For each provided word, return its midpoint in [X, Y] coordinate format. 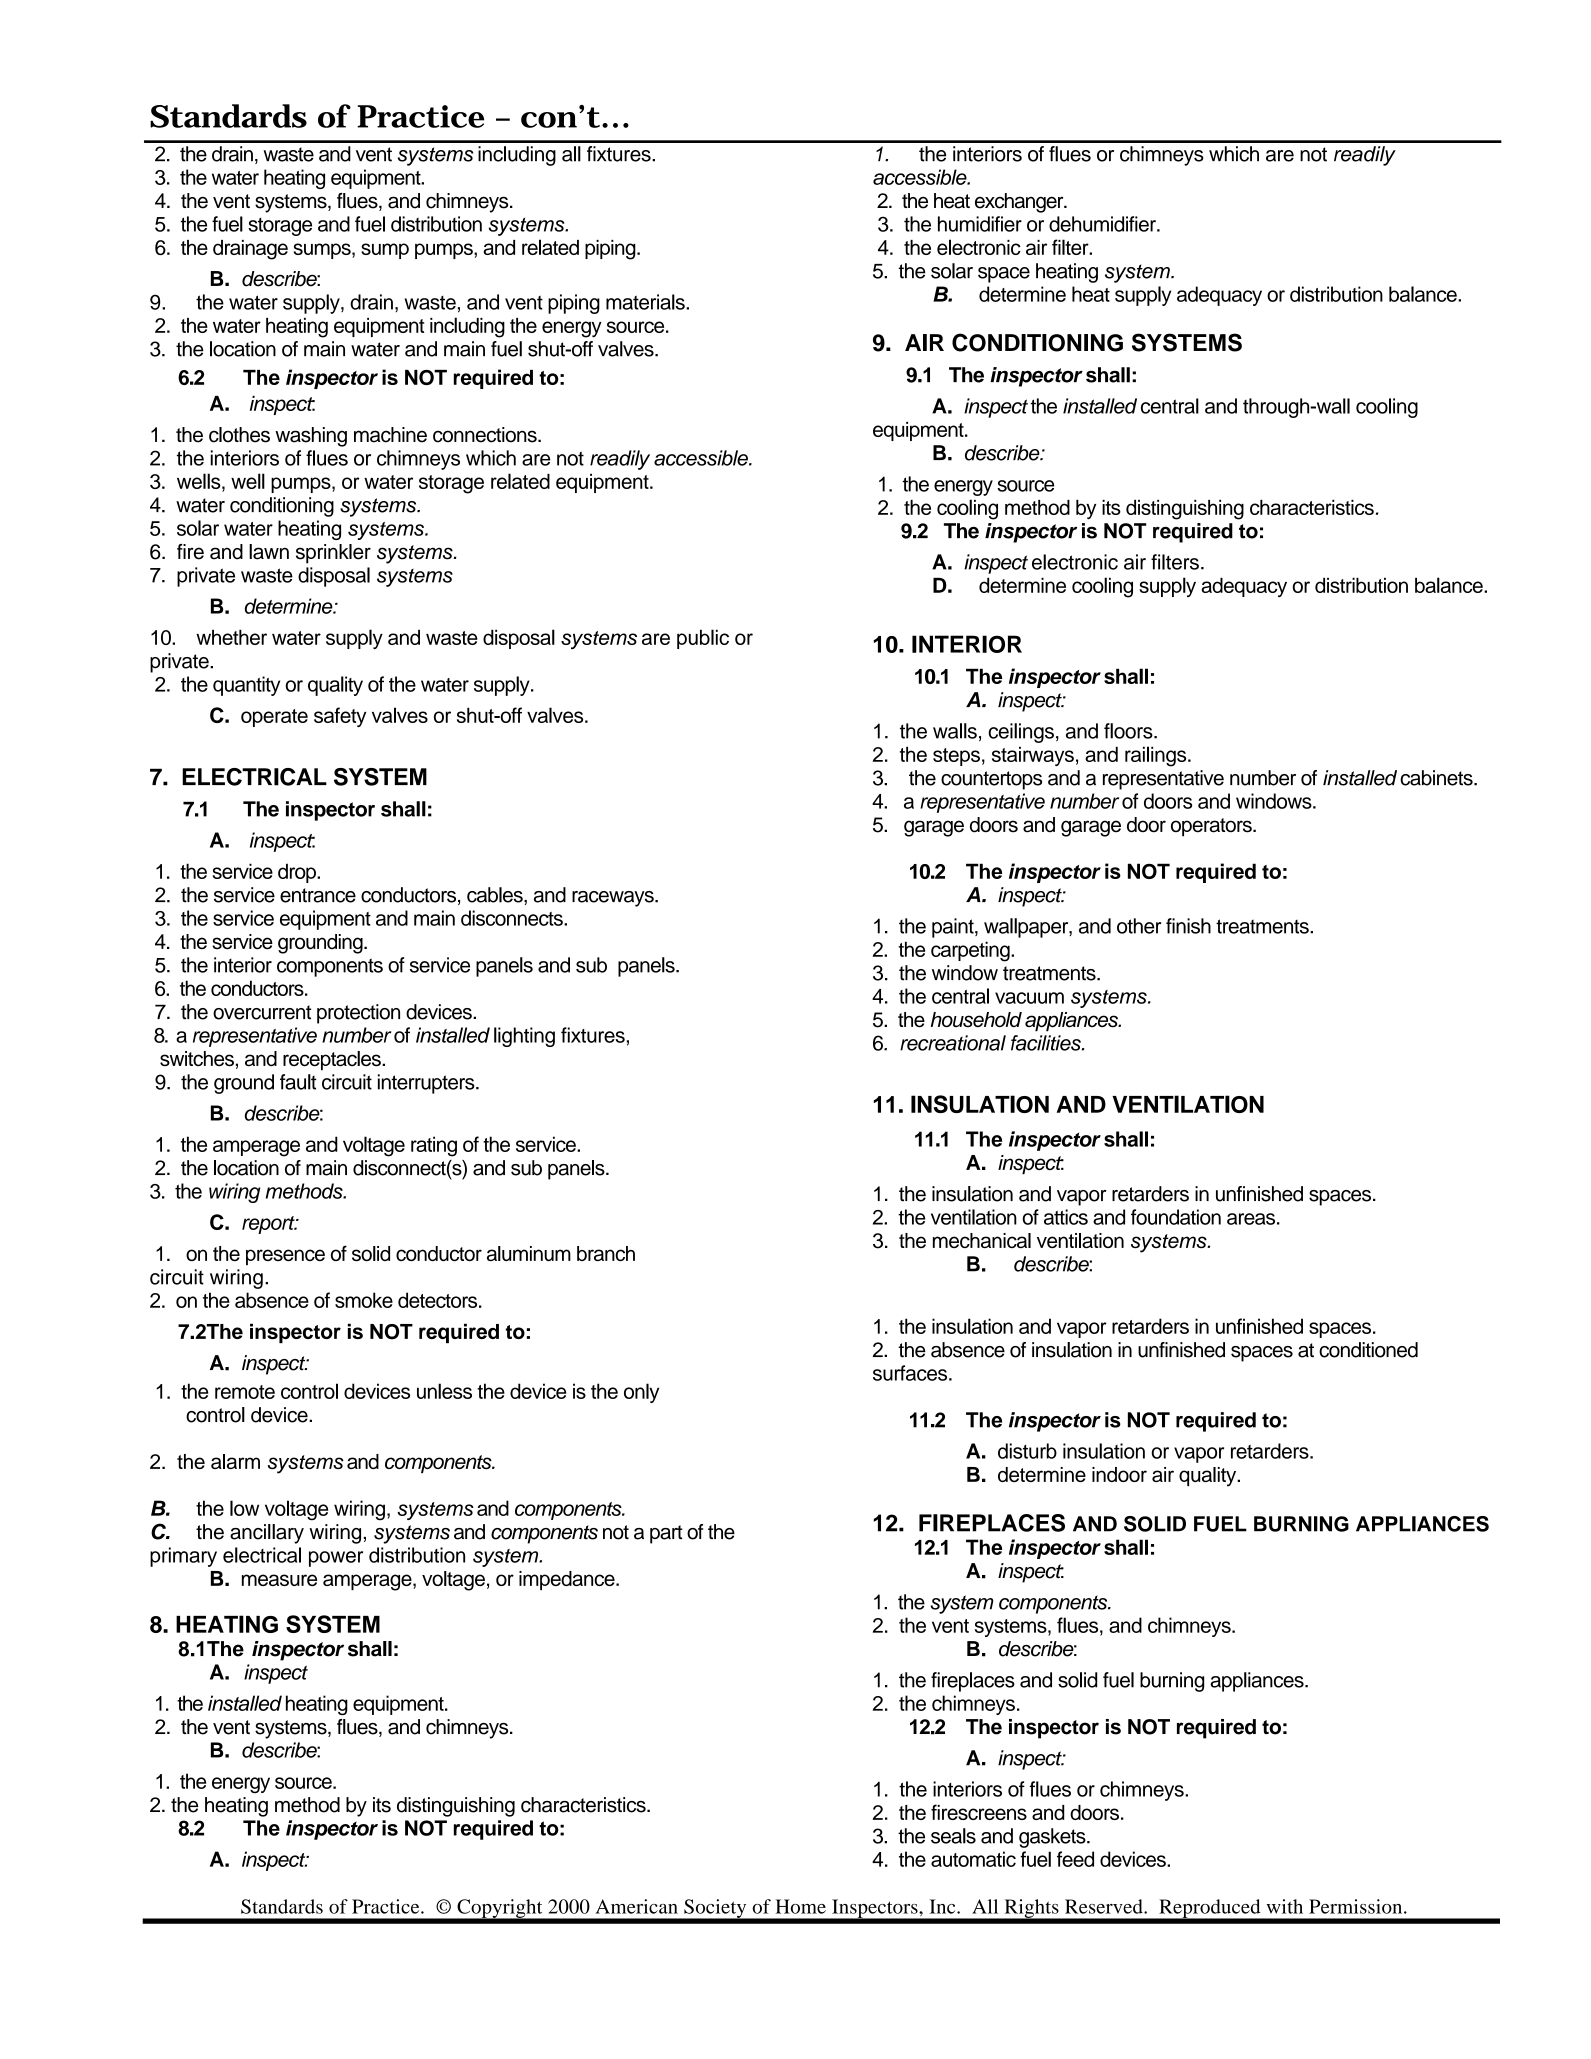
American [637, 1906]
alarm [235, 1461]
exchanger [1020, 203]
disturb [1027, 1451]
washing [311, 437]
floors [1129, 731]
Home [800, 1906]
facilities [1047, 1043]
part [666, 1534]
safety [340, 717]
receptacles [333, 1061]
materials [646, 302]
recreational [953, 1043]
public [703, 639]
